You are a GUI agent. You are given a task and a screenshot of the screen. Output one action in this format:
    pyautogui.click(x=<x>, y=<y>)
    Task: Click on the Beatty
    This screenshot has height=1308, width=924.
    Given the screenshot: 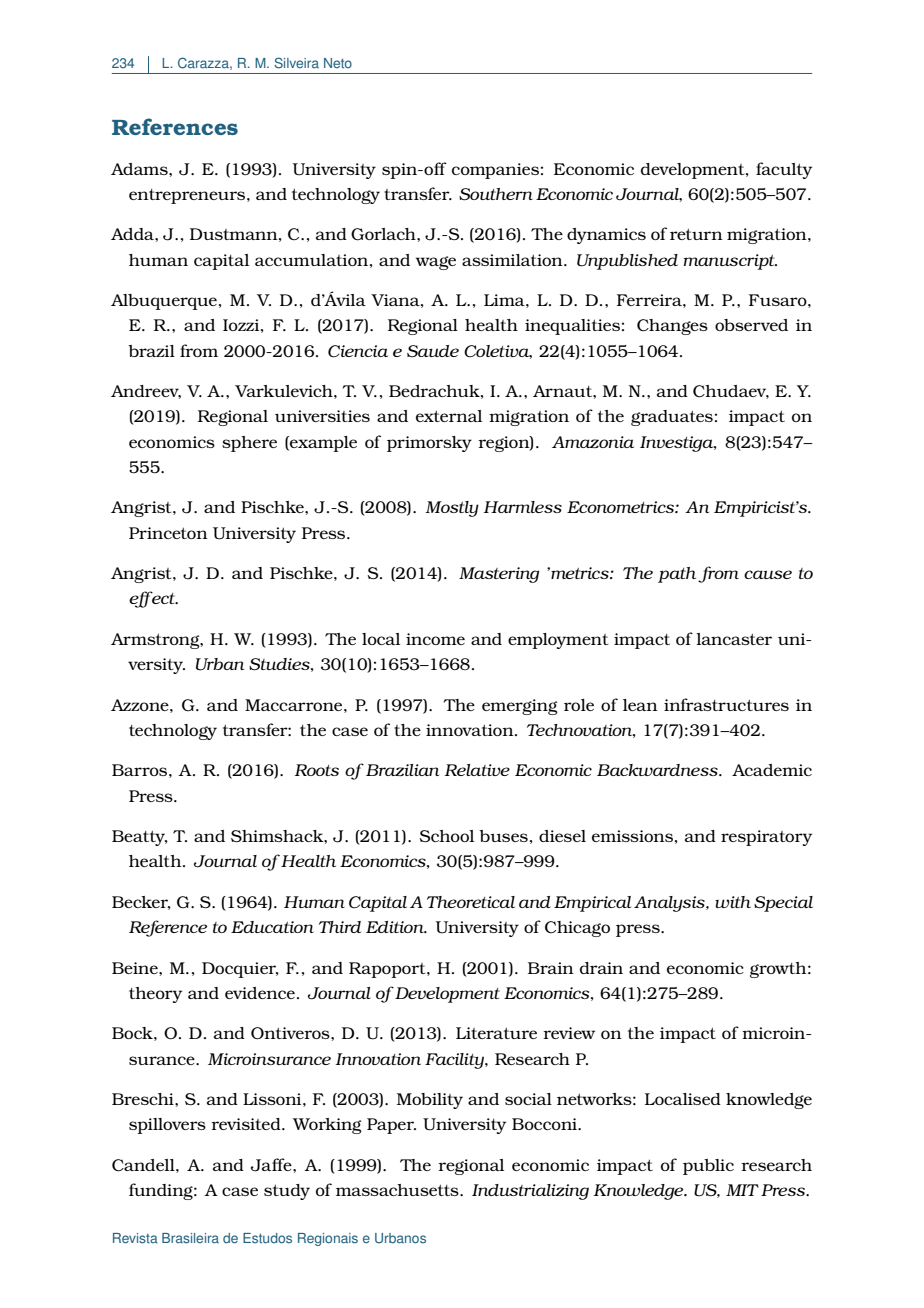 What is the action you would take?
    pyautogui.click(x=140, y=838)
